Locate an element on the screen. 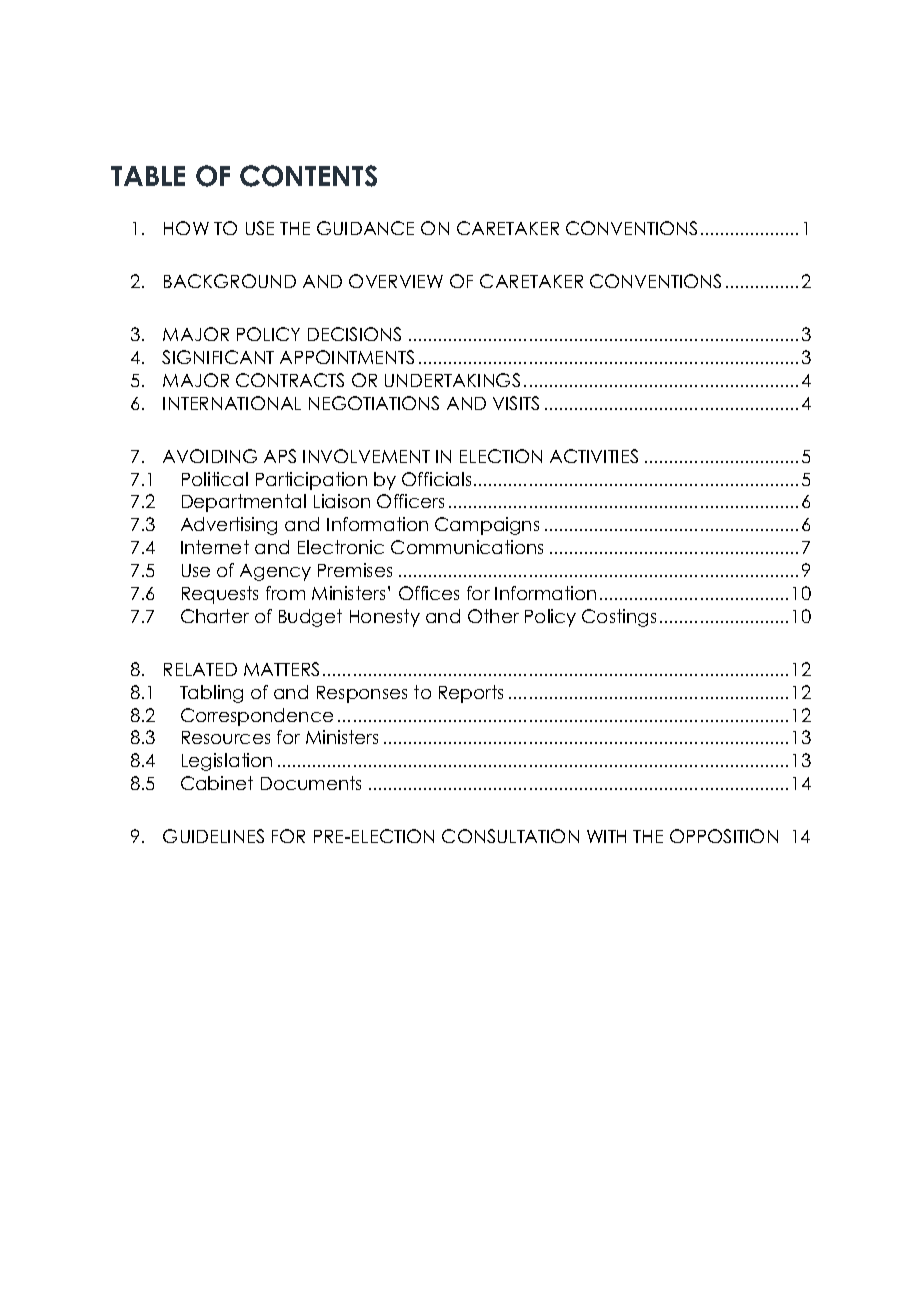 This screenshot has height=1308, width=924. HOW is located at coordinates (186, 228).
